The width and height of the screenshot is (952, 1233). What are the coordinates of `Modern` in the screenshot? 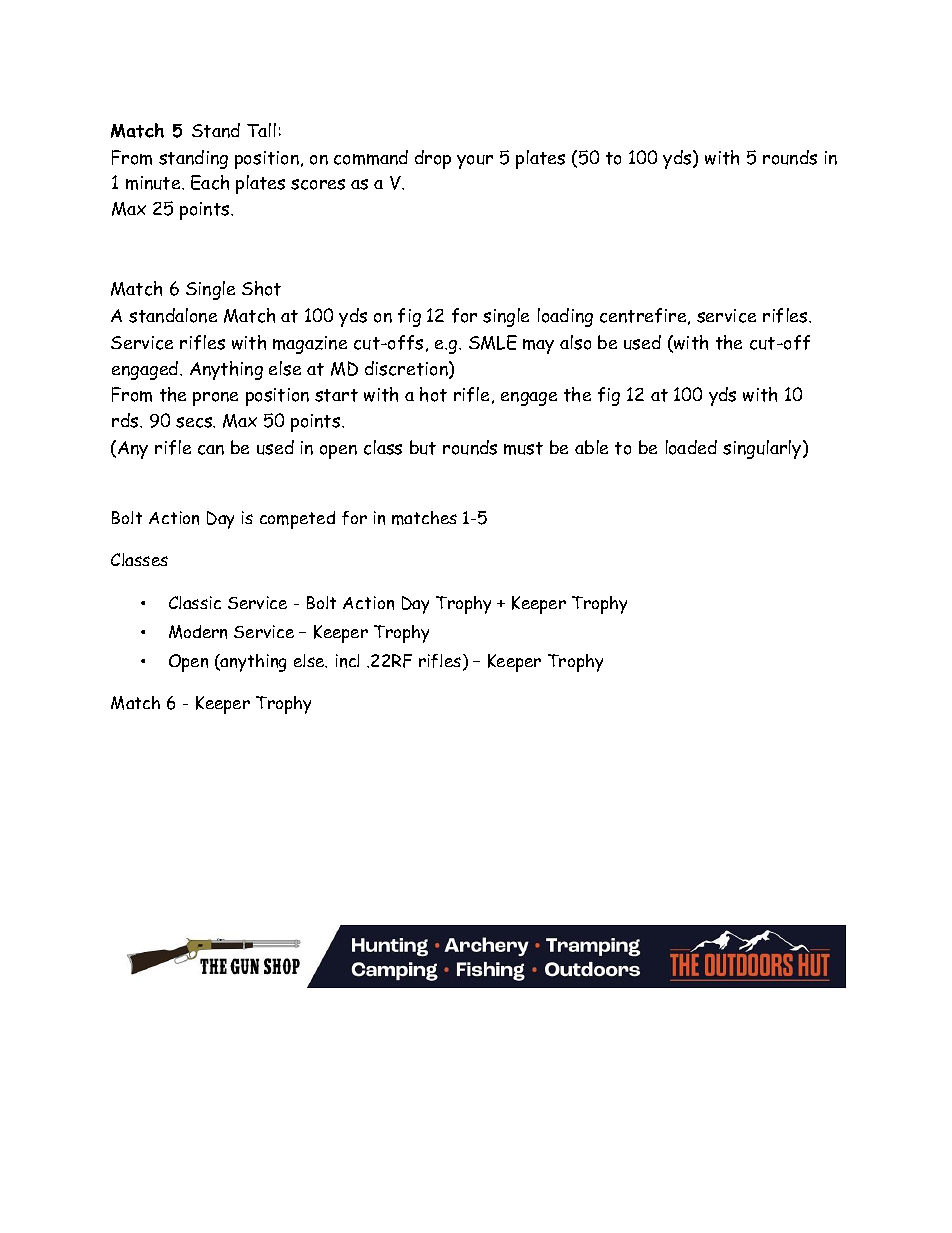 It's located at (198, 632).
